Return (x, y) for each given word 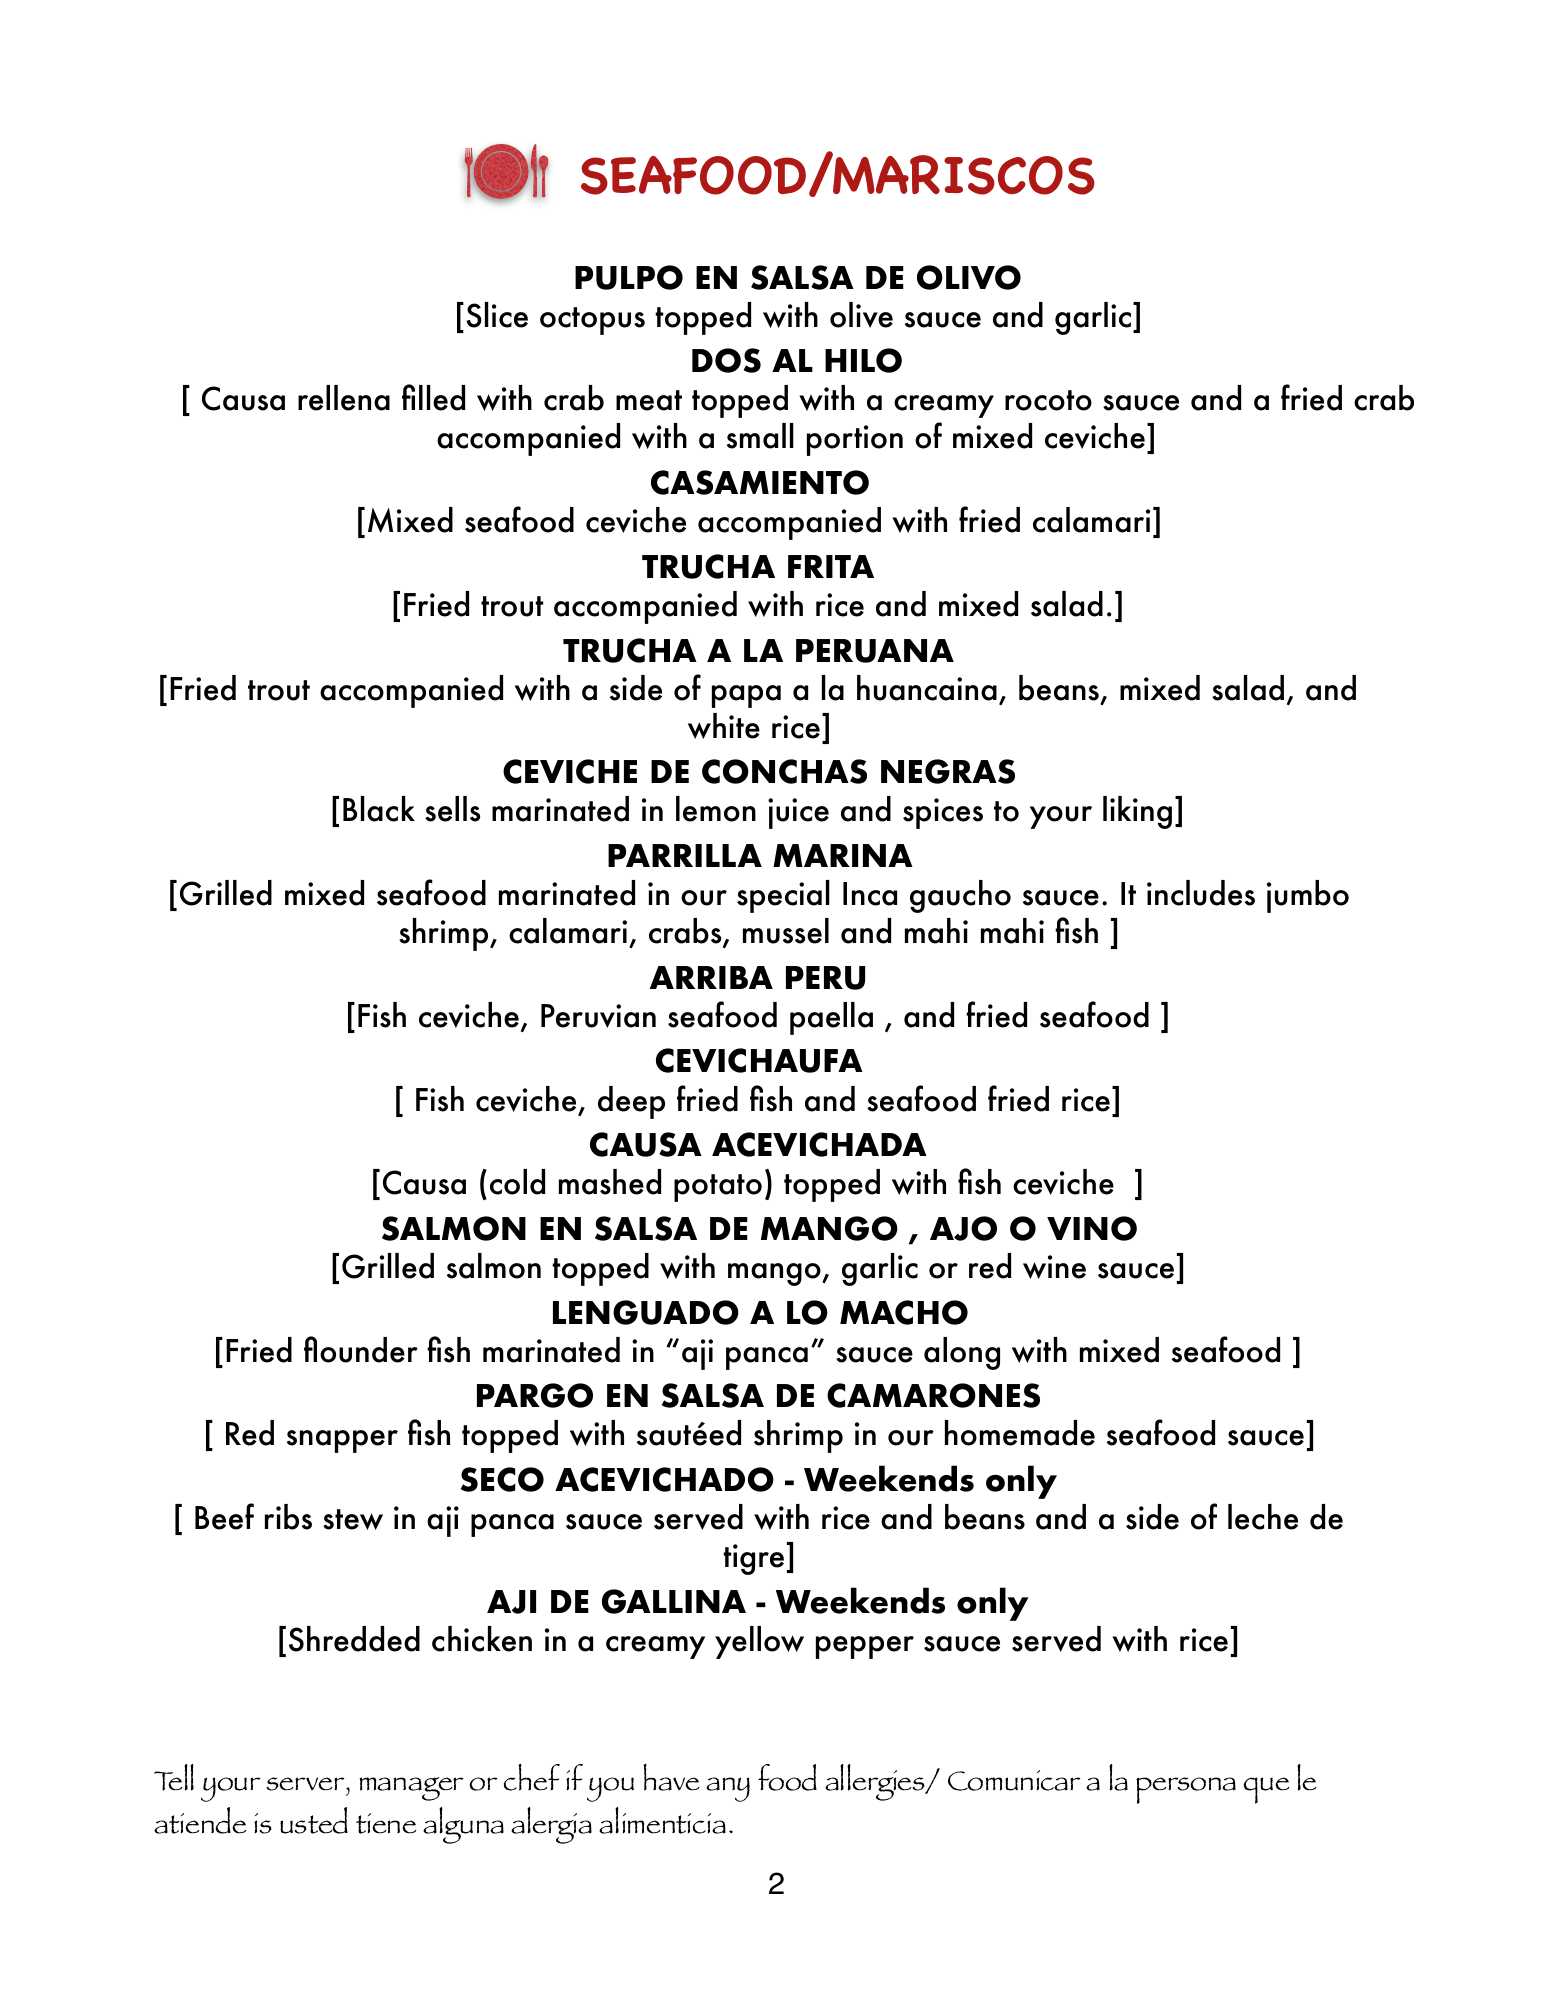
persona (1186, 1790)
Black (379, 809)
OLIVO (969, 277)
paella (831, 1018)
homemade (1020, 1433)
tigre (753, 1559)
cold (517, 1182)
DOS (726, 360)
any (728, 1789)
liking (1137, 812)
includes (1201, 893)
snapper (342, 1441)
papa (746, 696)
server (306, 1784)
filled (433, 397)
